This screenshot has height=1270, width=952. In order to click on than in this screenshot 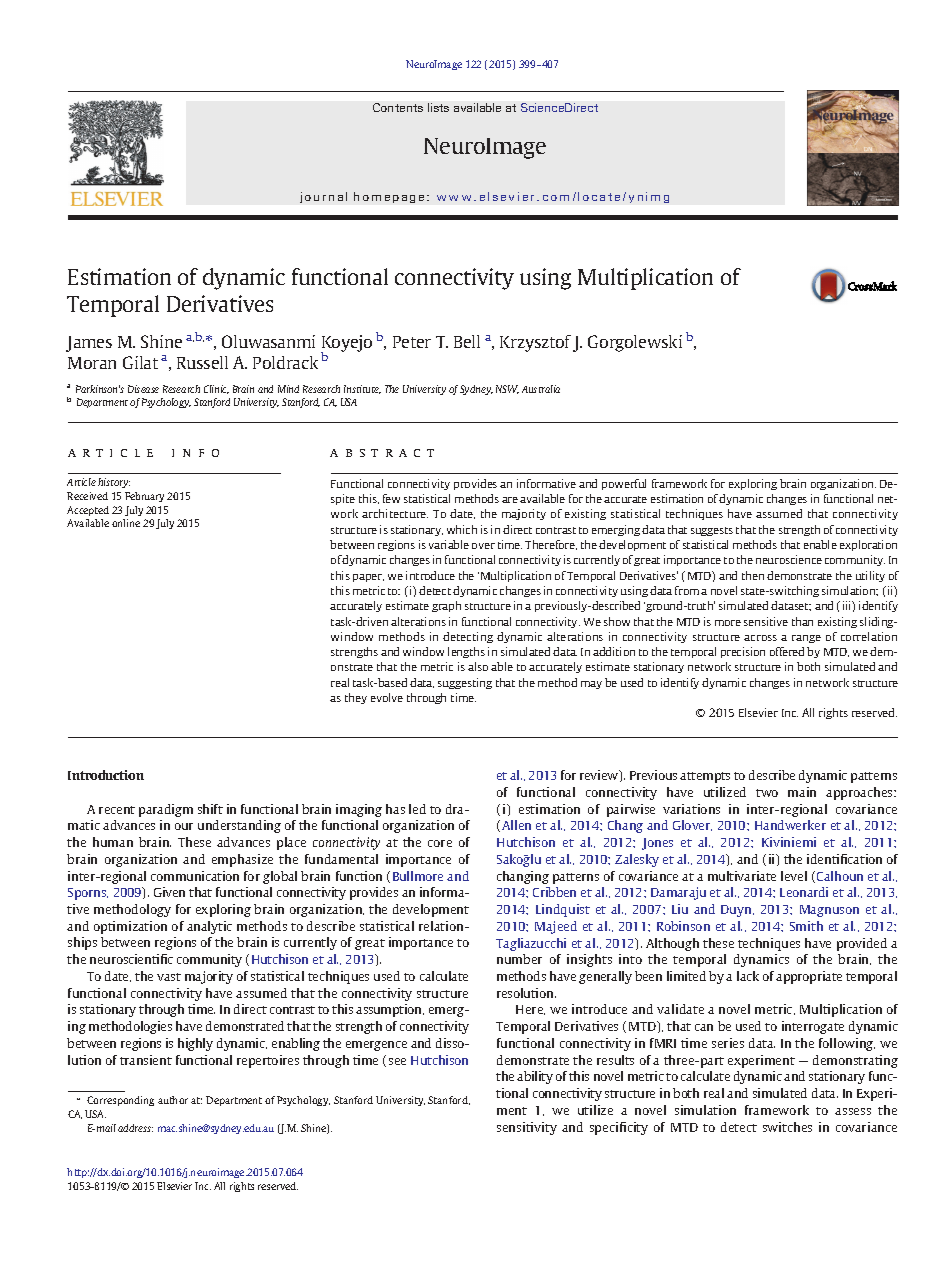, I will do `click(802, 621)`.
